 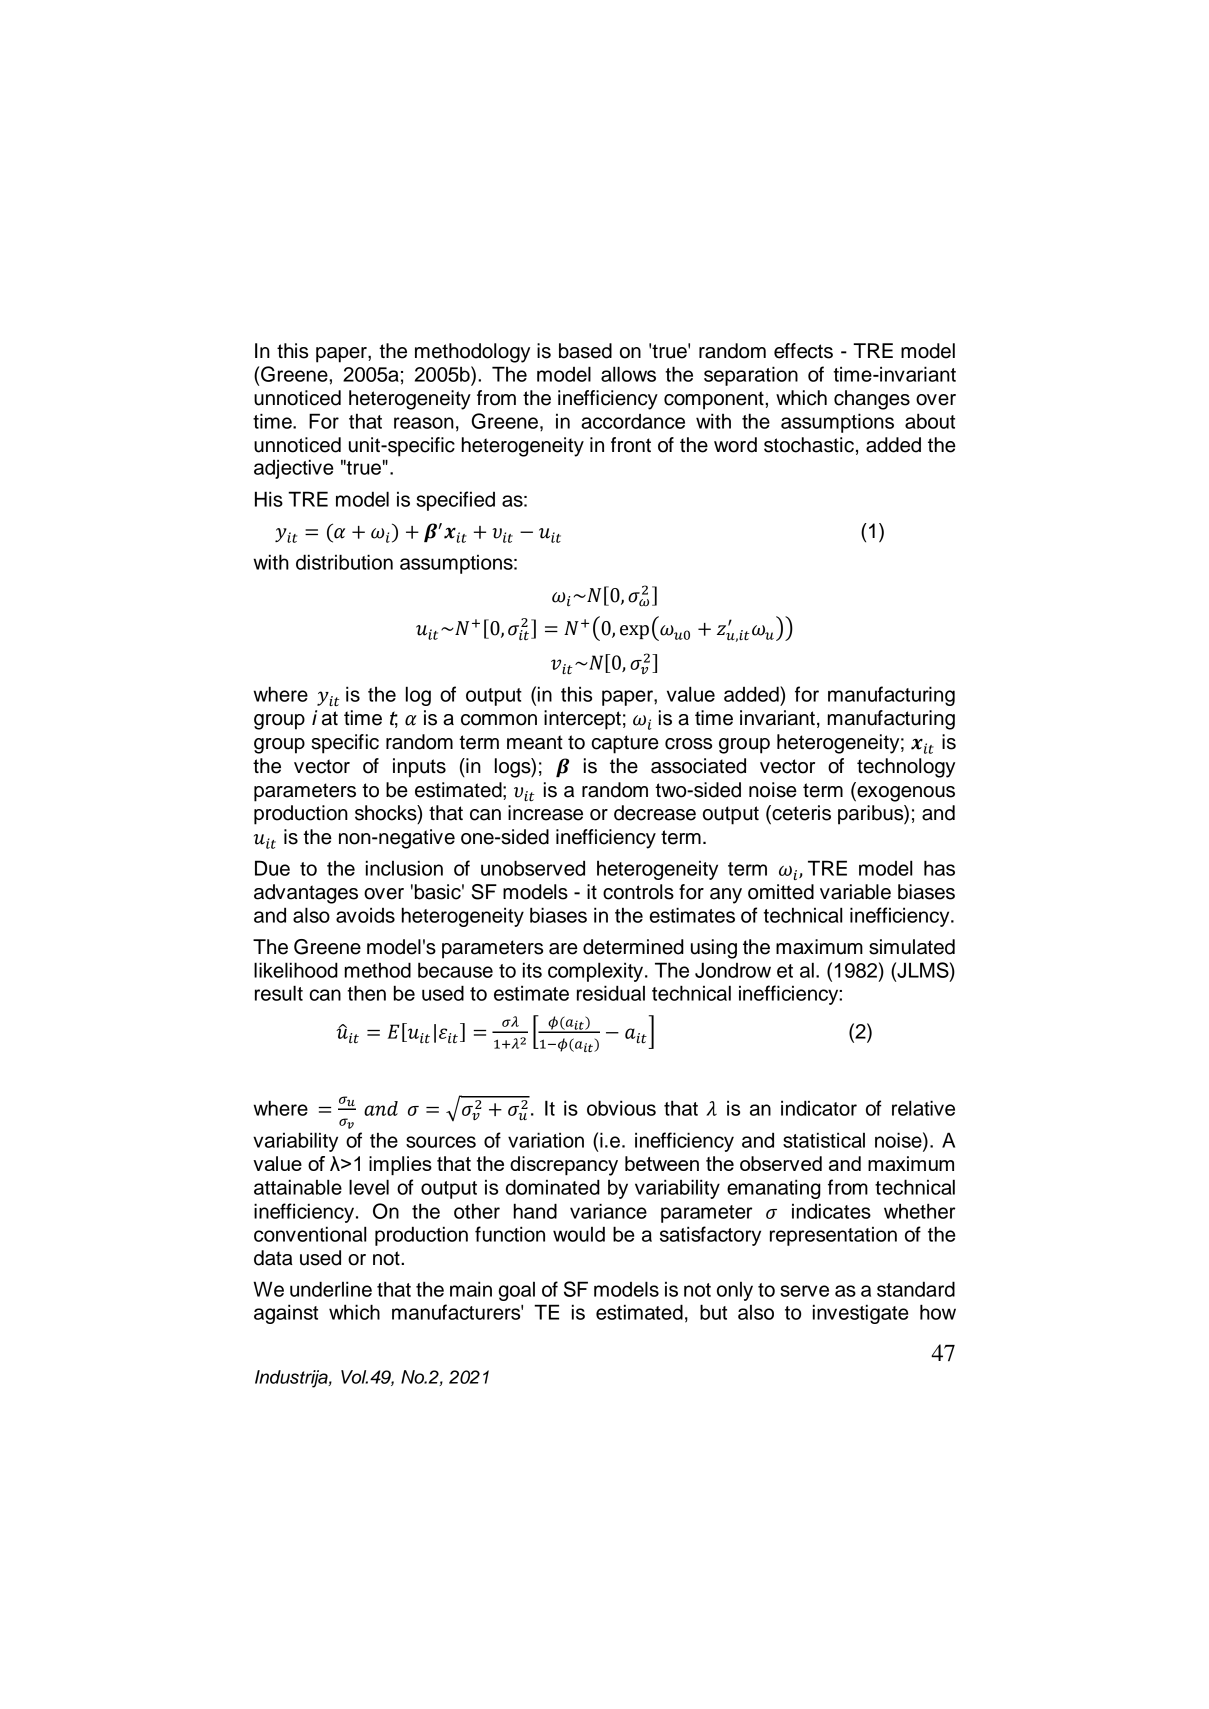 What do you see at coordinates (819, 1108) in the image?
I see `indicator` at bounding box center [819, 1108].
